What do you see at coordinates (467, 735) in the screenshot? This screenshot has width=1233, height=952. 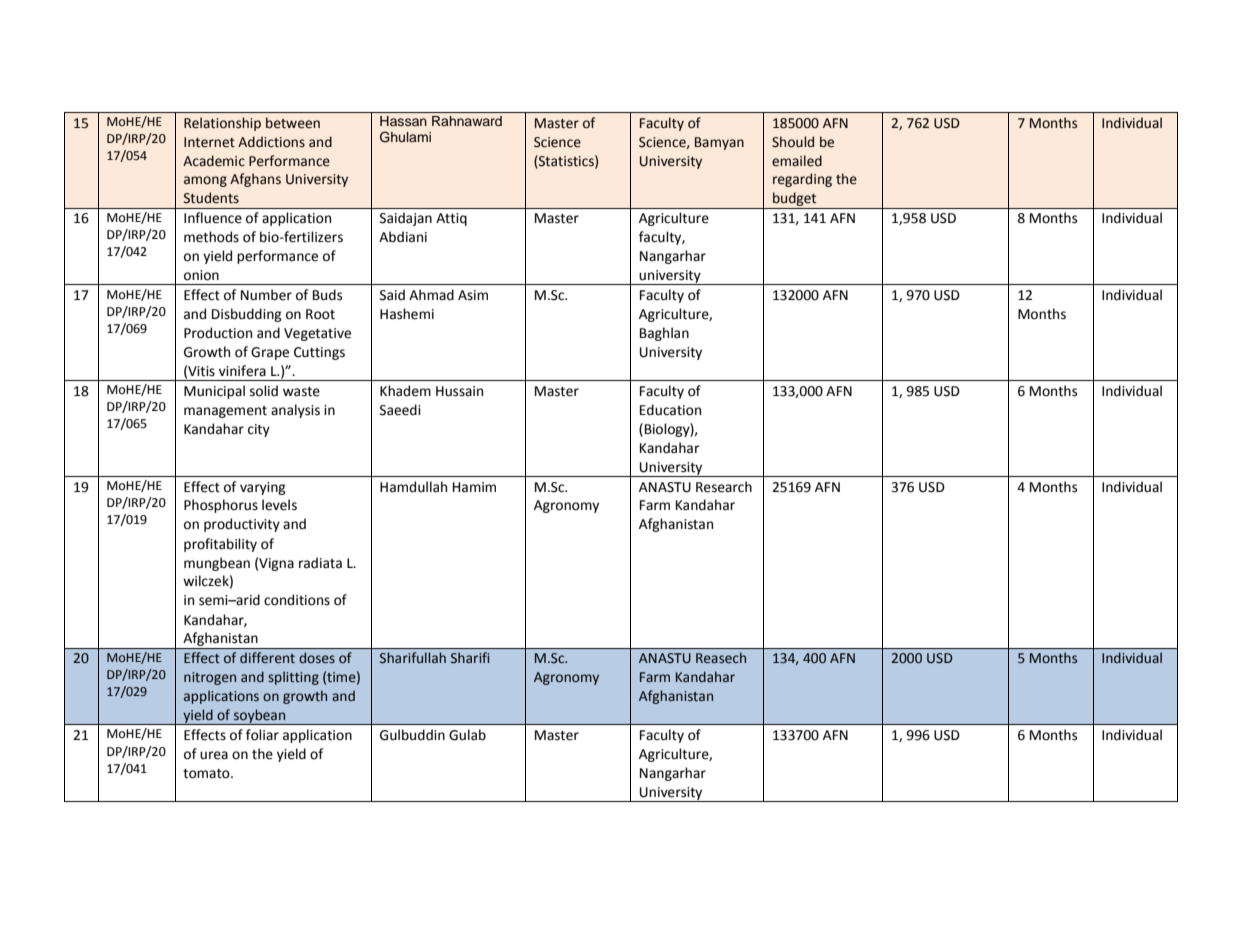 I see `Gulab` at bounding box center [467, 735].
